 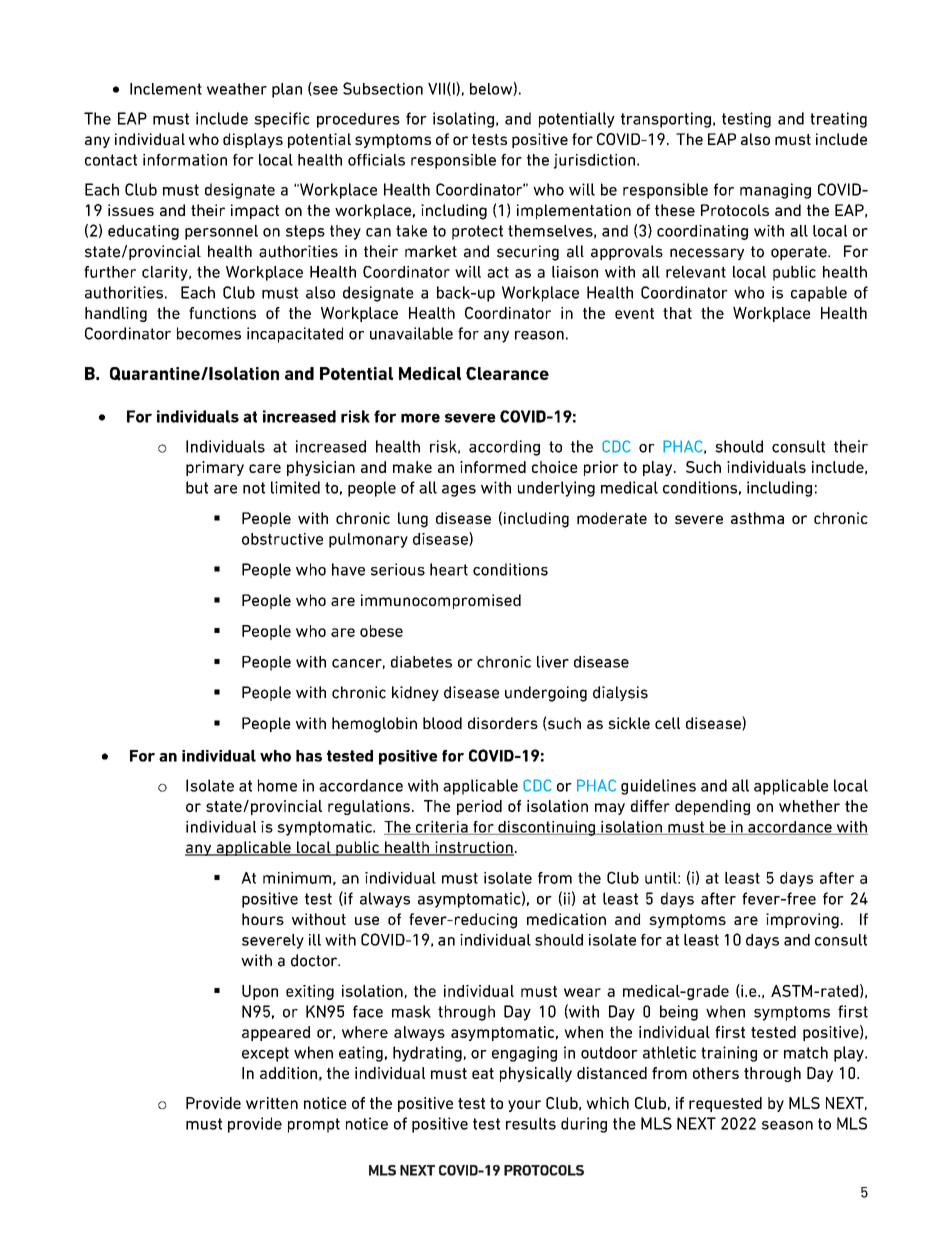 What do you see at coordinates (463, 120) in the screenshot?
I see `isolating` at bounding box center [463, 120].
